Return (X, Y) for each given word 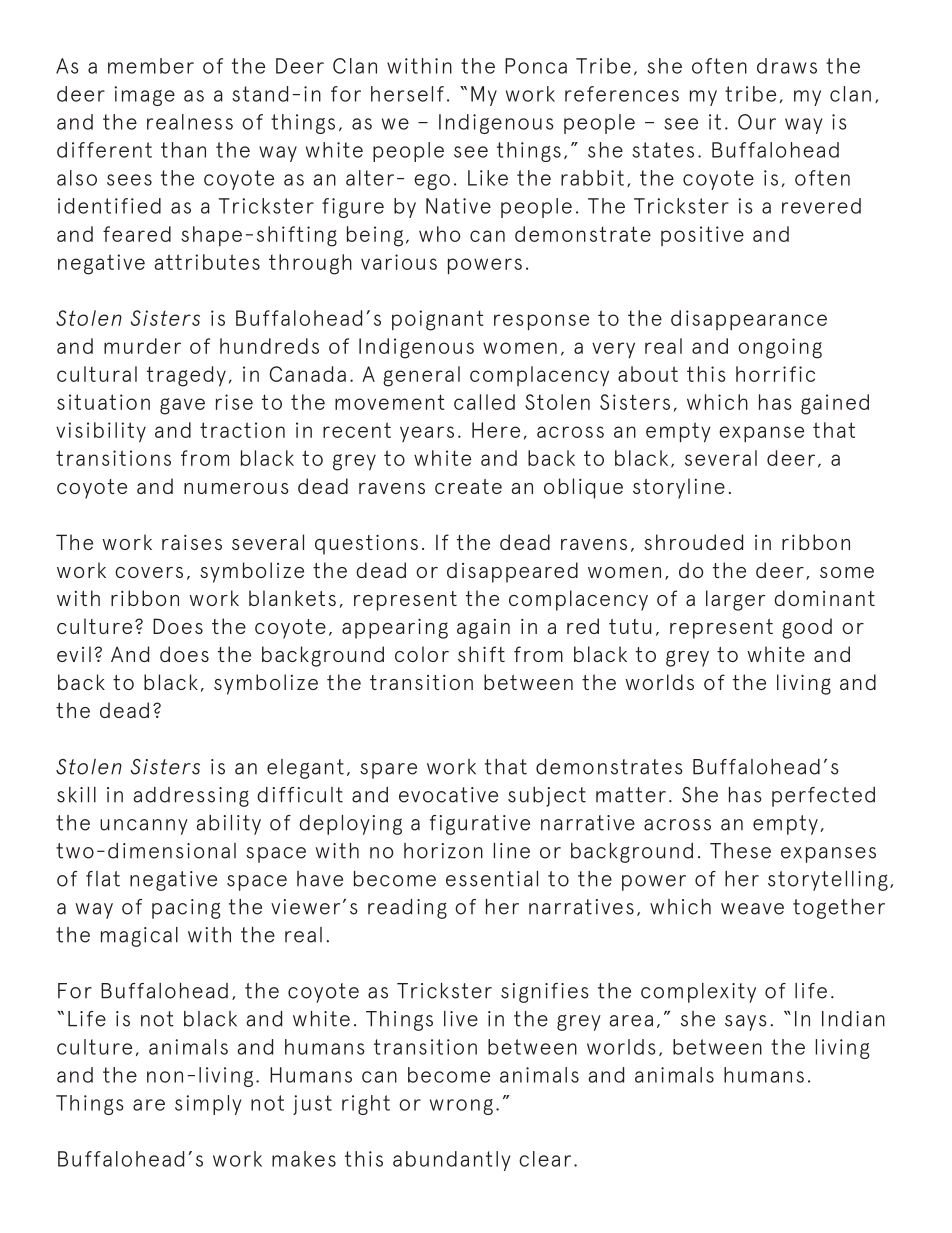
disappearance (749, 320)
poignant (438, 320)
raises (192, 542)
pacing (186, 909)
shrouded (693, 542)
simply (208, 1105)
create (468, 486)
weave (752, 909)
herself (407, 94)
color (422, 654)
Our (757, 122)
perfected (823, 797)
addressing (191, 797)
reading (407, 909)
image (144, 96)
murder (142, 346)
